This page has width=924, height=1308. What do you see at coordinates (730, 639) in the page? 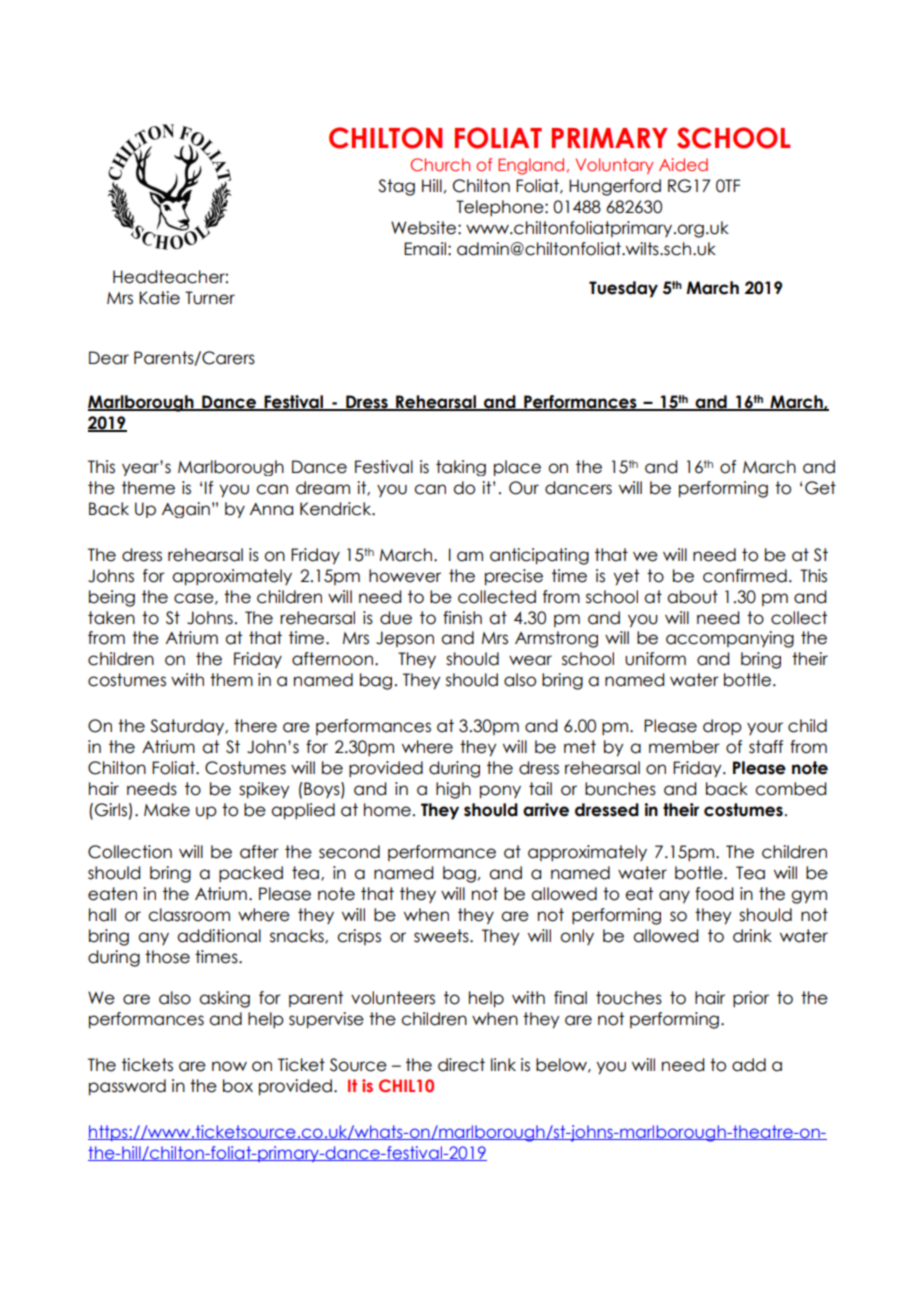
I see `accompanying` at bounding box center [730, 639].
